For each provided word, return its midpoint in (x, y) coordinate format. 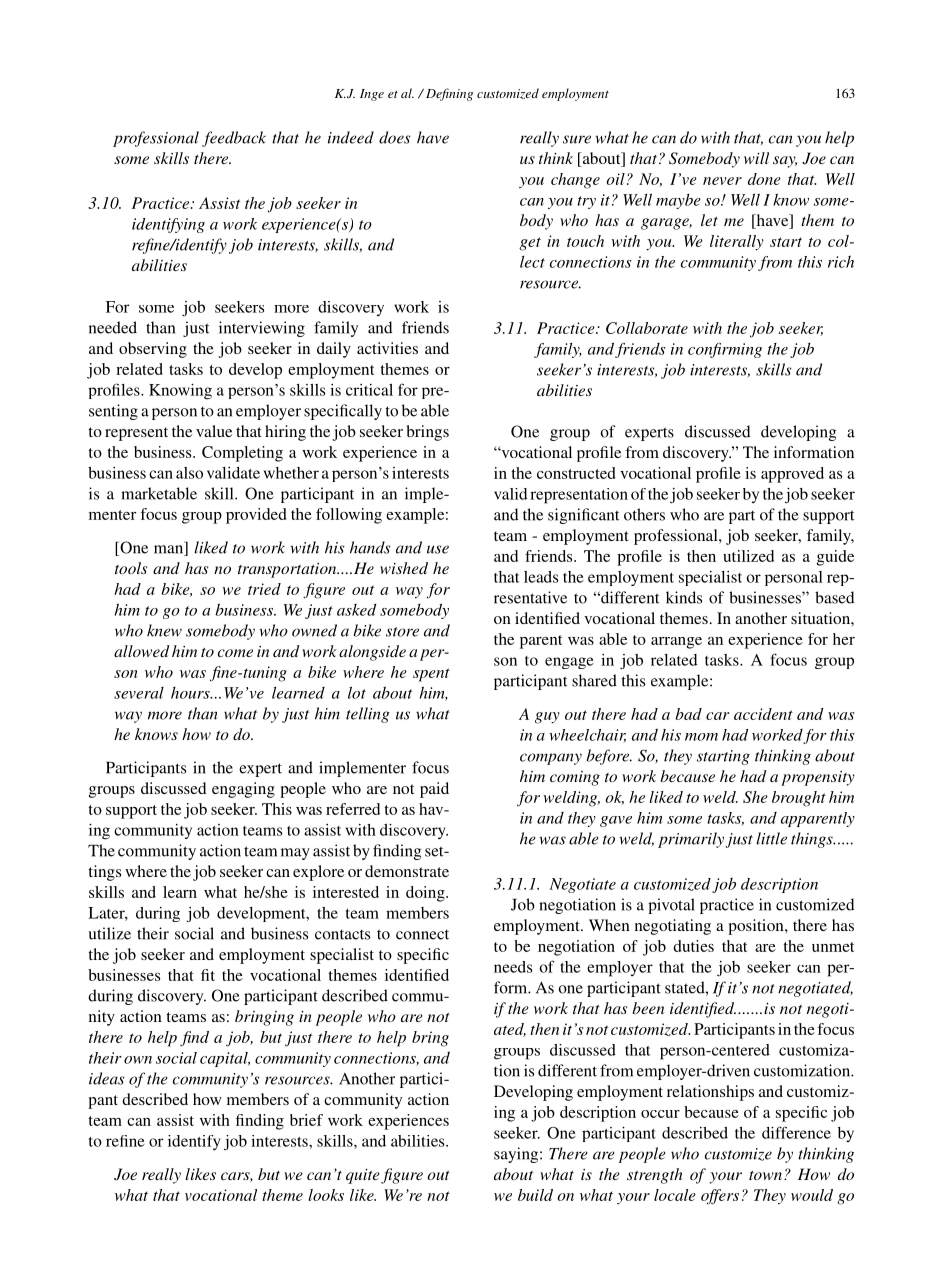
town (765, 1175)
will (756, 158)
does (394, 137)
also (189, 473)
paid (434, 790)
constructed (576, 473)
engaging (243, 790)
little (771, 838)
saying (517, 1155)
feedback (234, 139)
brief (306, 1120)
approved (792, 475)
